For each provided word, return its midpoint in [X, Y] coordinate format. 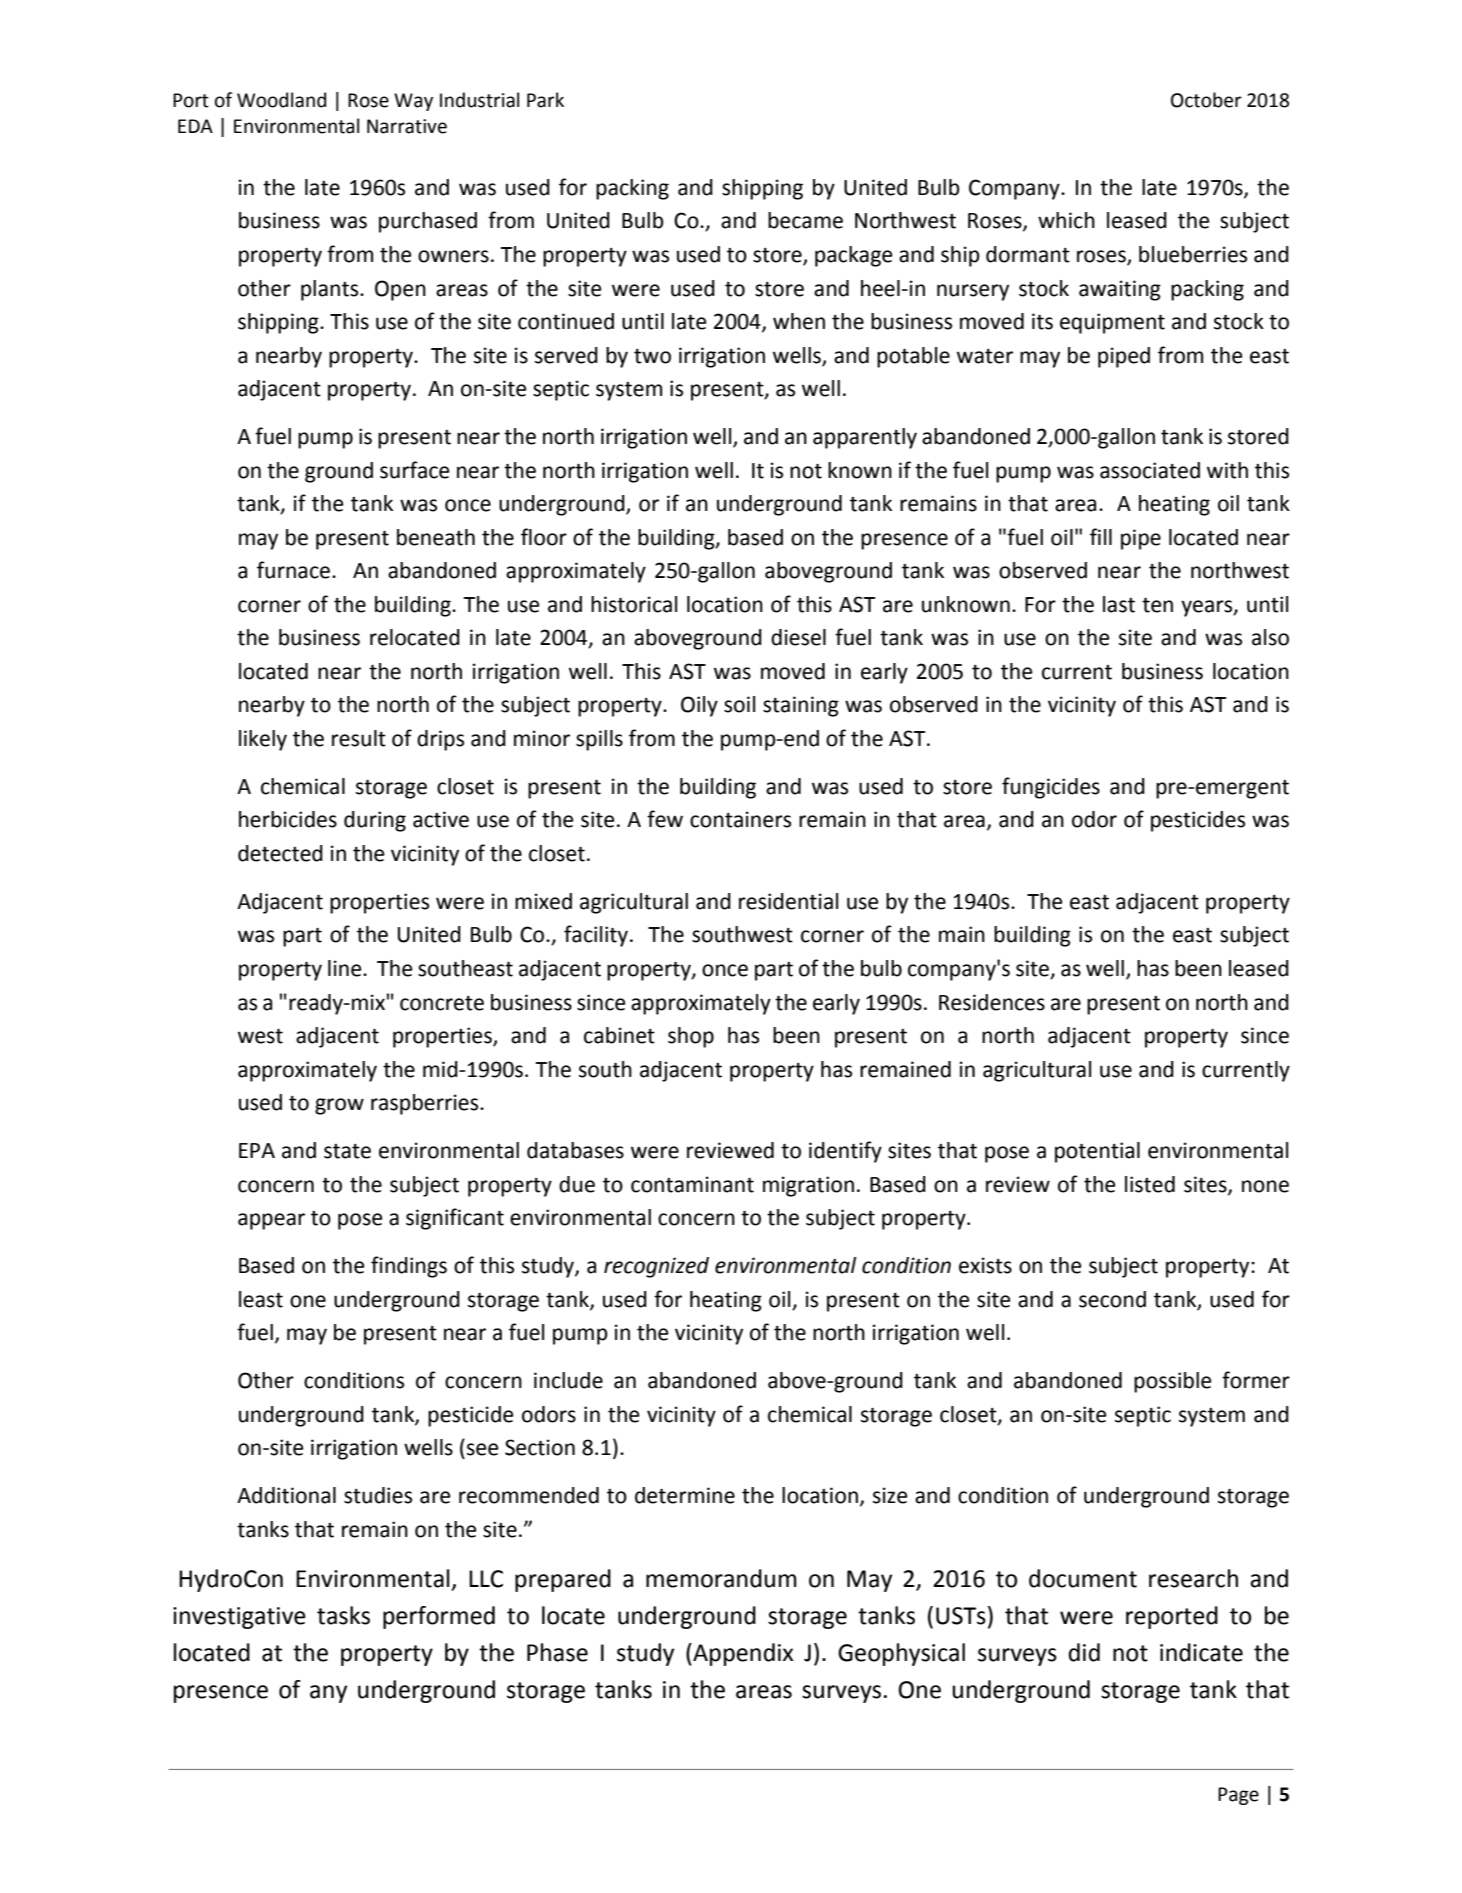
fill [1101, 536]
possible [1173, 1382]
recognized [656, 1267]
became [805, 220]
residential [788, 901]
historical [634, 604]
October [1206, 100]
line [346, 968]
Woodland [281, 100]
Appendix [742, 1654]
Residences [992, 1002]
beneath [436, 537]
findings [409, 1267]
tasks [343, 1615]
